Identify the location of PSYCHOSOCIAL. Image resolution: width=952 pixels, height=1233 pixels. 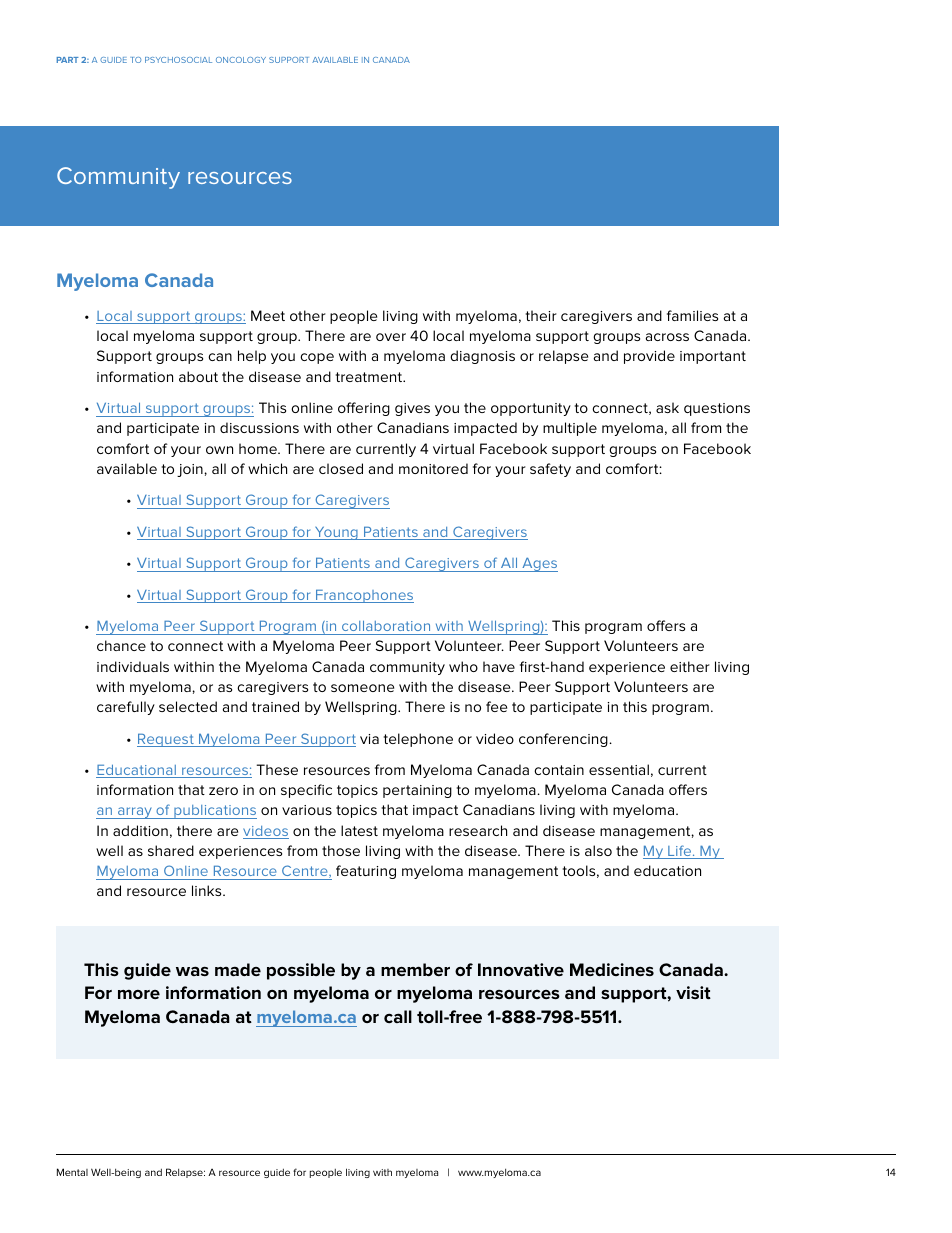
(178, 60).
